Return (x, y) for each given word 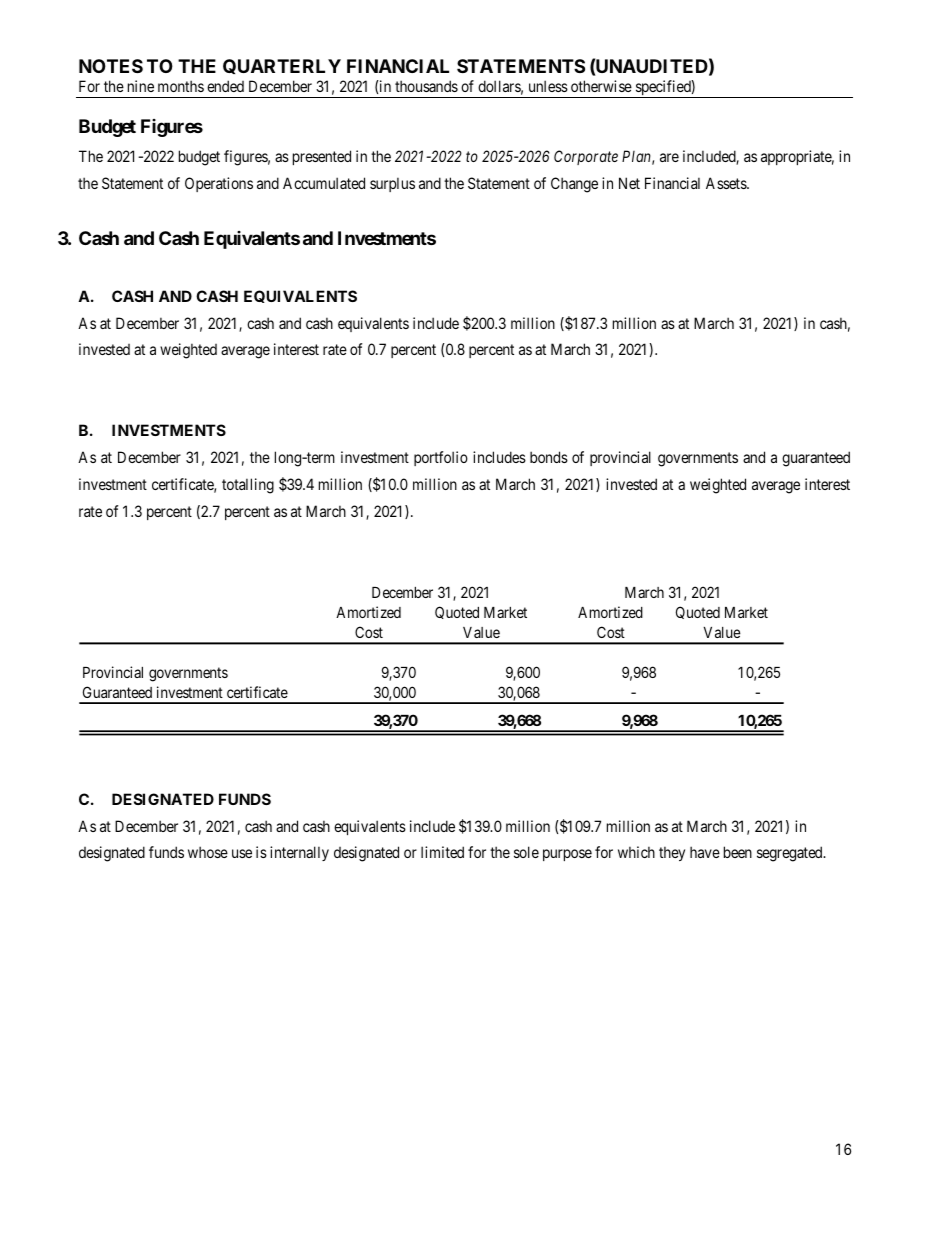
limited (442, 852)
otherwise (601, 86)
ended (225, 86)
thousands (426, 86)
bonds (549, 457)
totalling (248, 486)
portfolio (441, 458)
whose (208, 852)
